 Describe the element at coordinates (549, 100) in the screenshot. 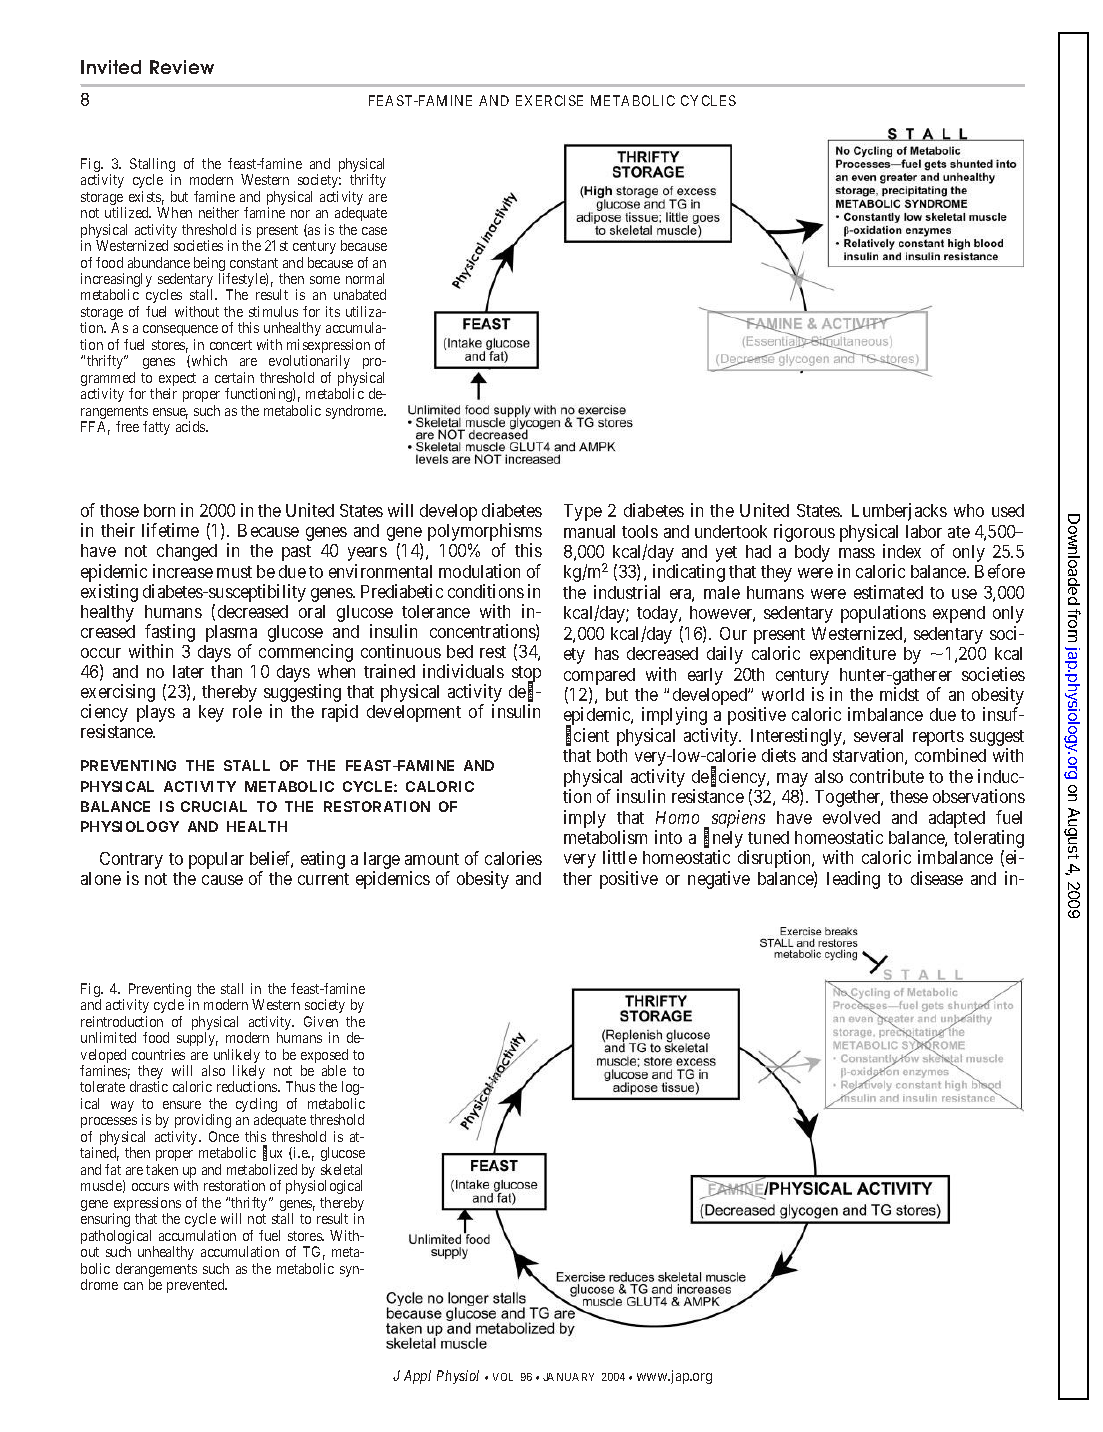

I see `EXERCISE` at that location.
